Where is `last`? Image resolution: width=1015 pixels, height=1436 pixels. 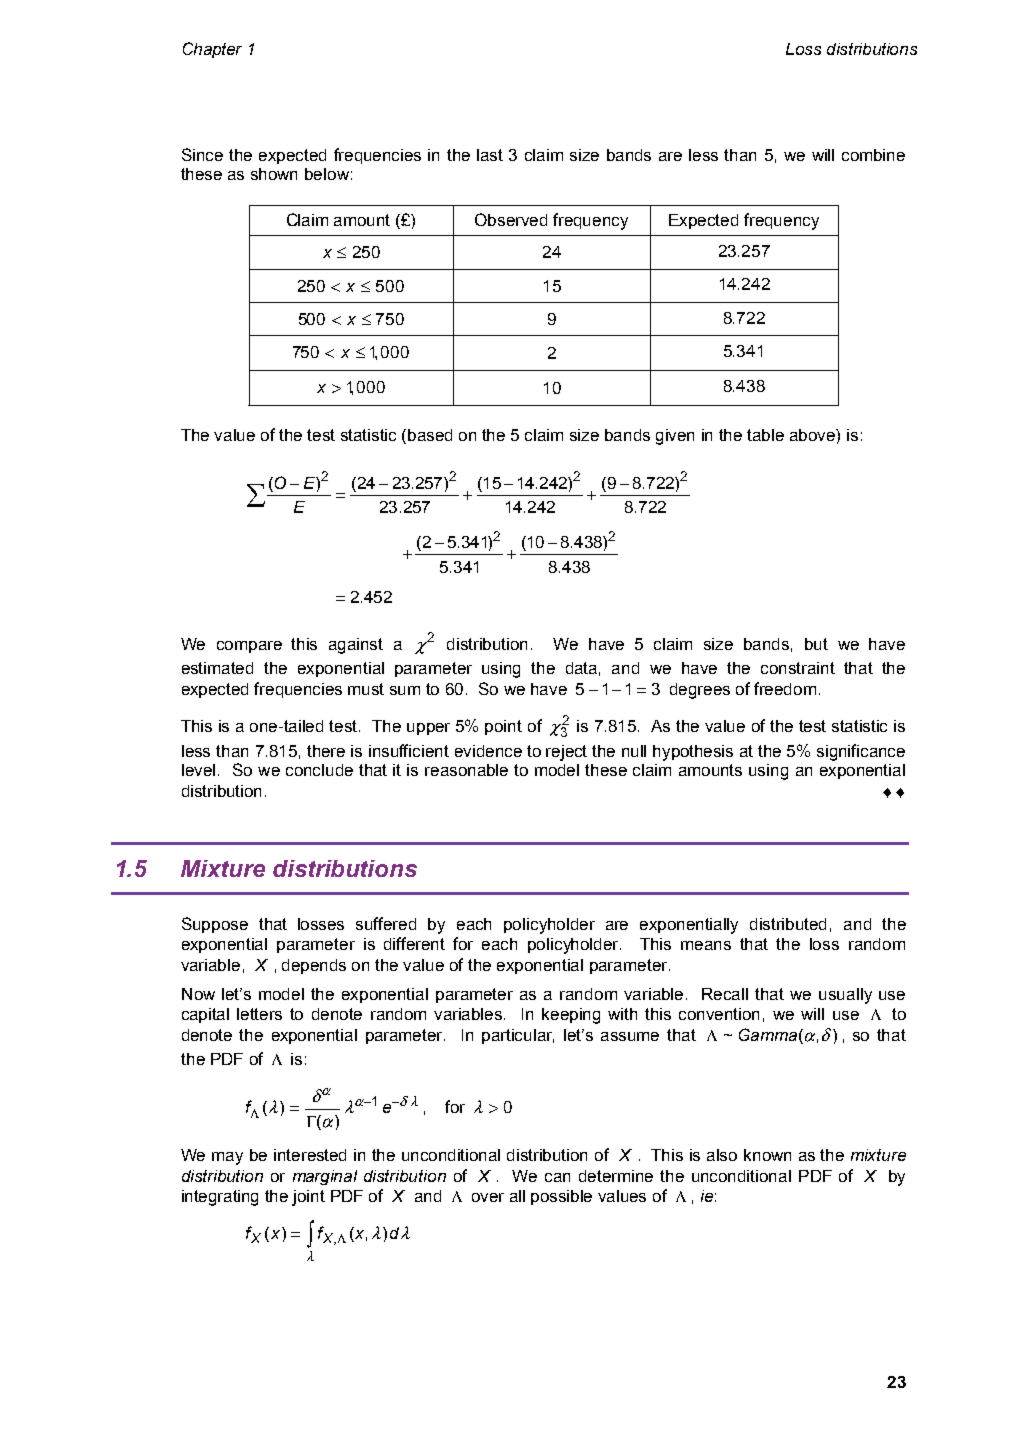 last is located at coordinates (490, 155).
